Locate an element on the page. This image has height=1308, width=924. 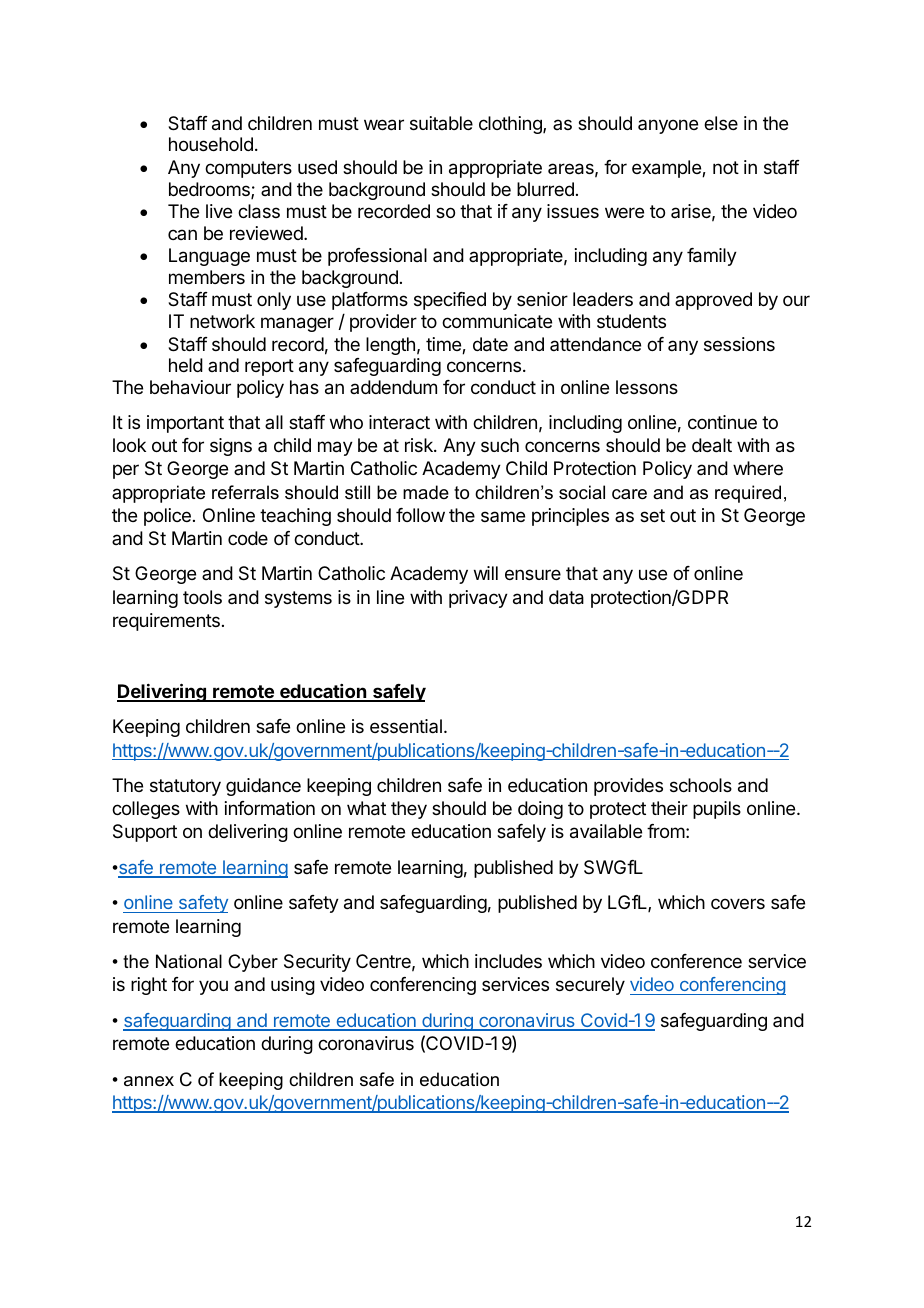
includes is located at coordinates (508, 961).
